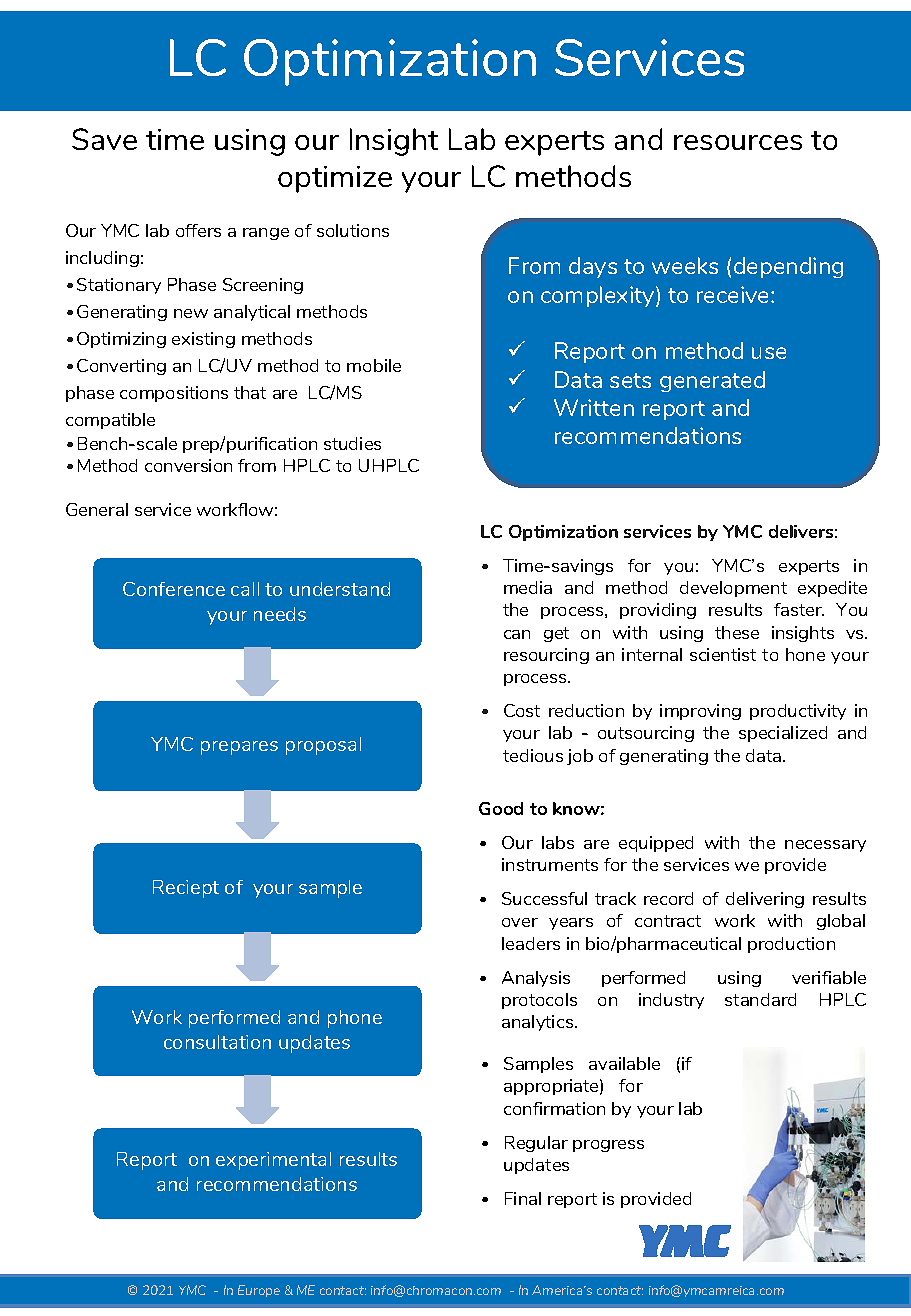  What do you see at coordinates (335, 179) in the screenshot?
I see `optimize` at bounding box center [335, 179].
